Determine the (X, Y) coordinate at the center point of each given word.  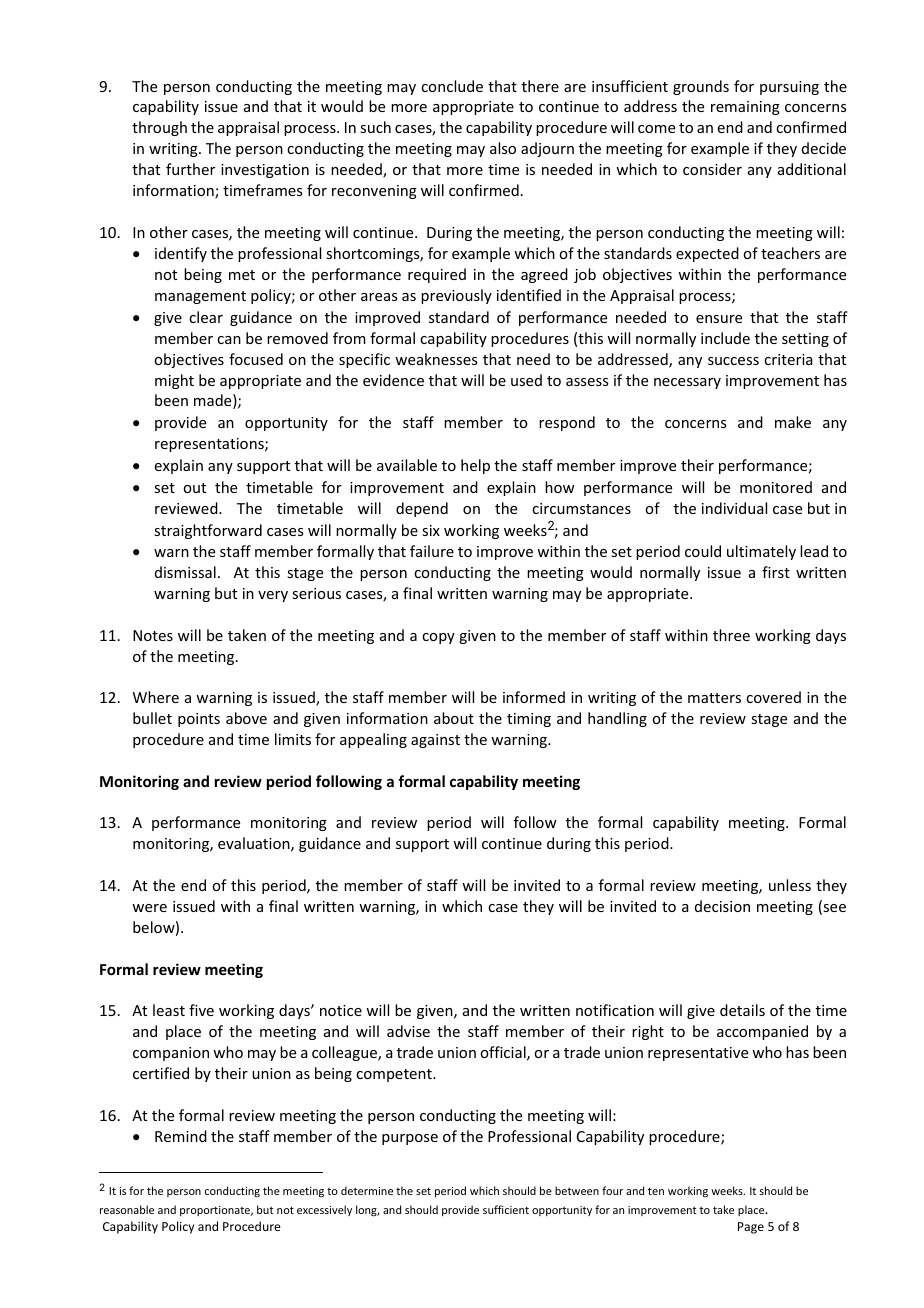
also (503, 148)
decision (722, 906)
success (733, 361)
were (149, 908)
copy (438, 638)
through (159, 128)
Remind (181, 1136)
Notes (153, 635)
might (174, 381)
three (731, 635)
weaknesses (436, 359)
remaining (745, 108)
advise (408, 1031)
